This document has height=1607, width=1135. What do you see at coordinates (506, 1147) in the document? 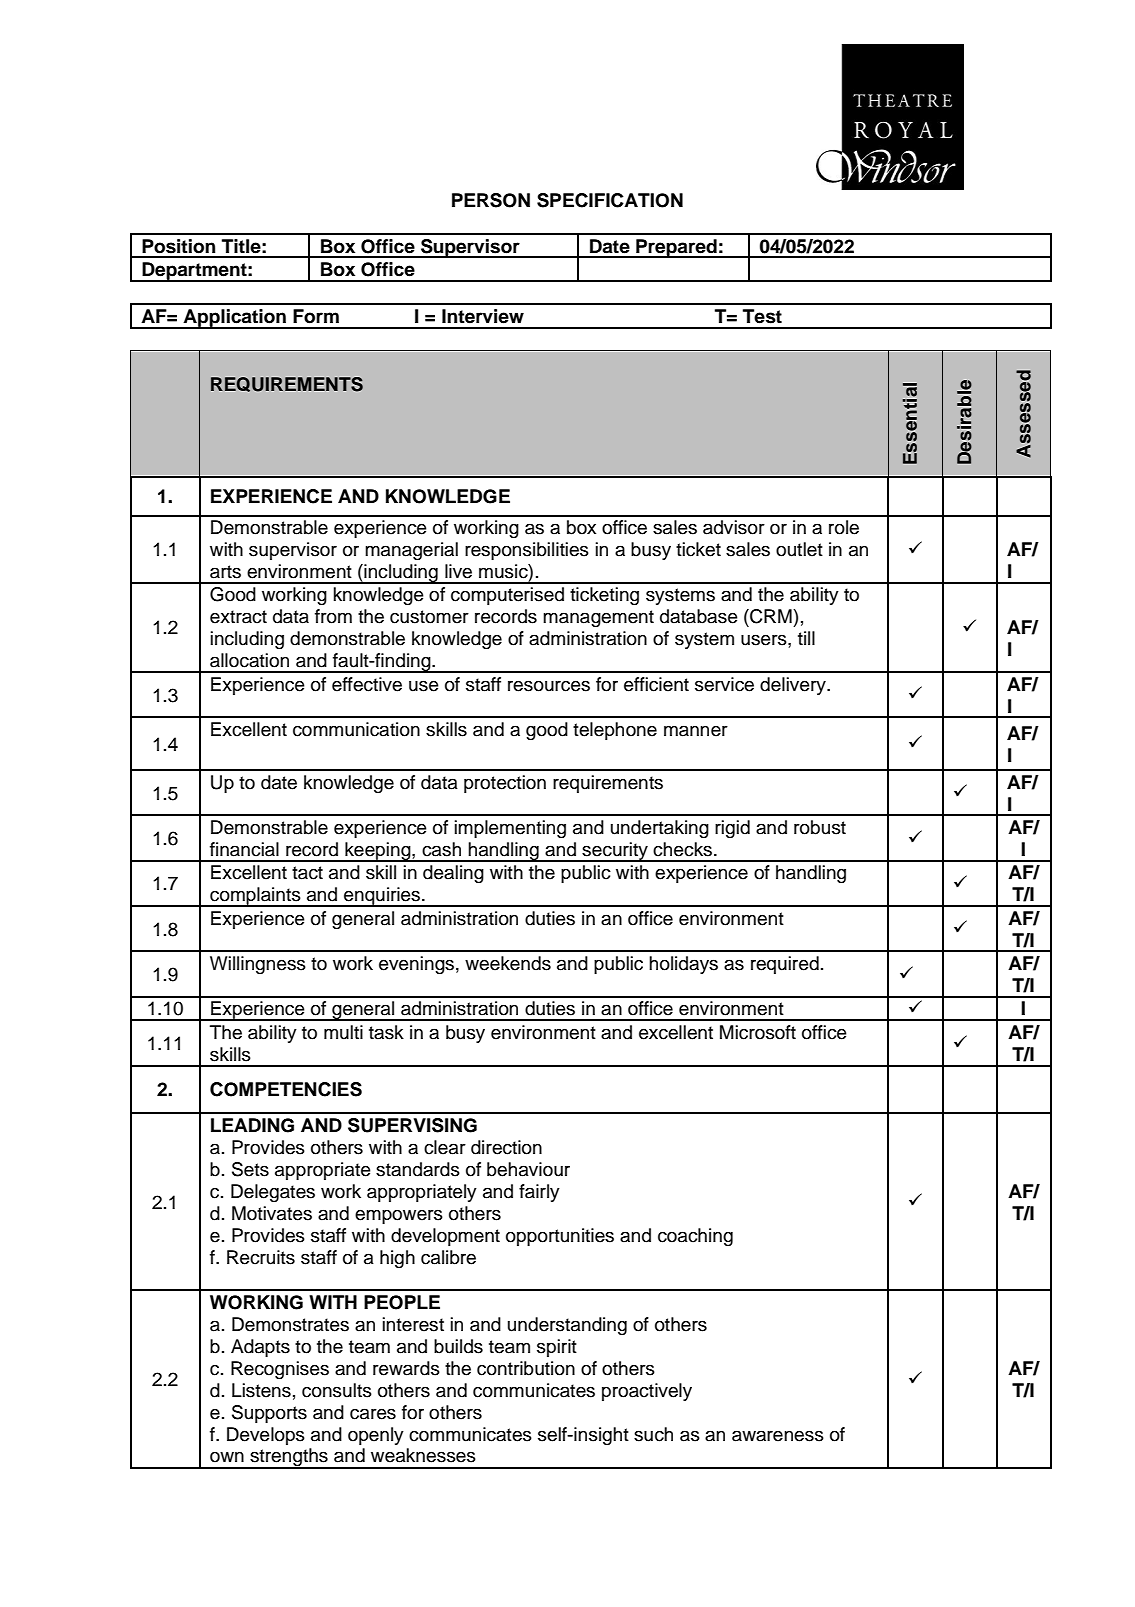
I see `direction` at bounding box center [506, 1147].
